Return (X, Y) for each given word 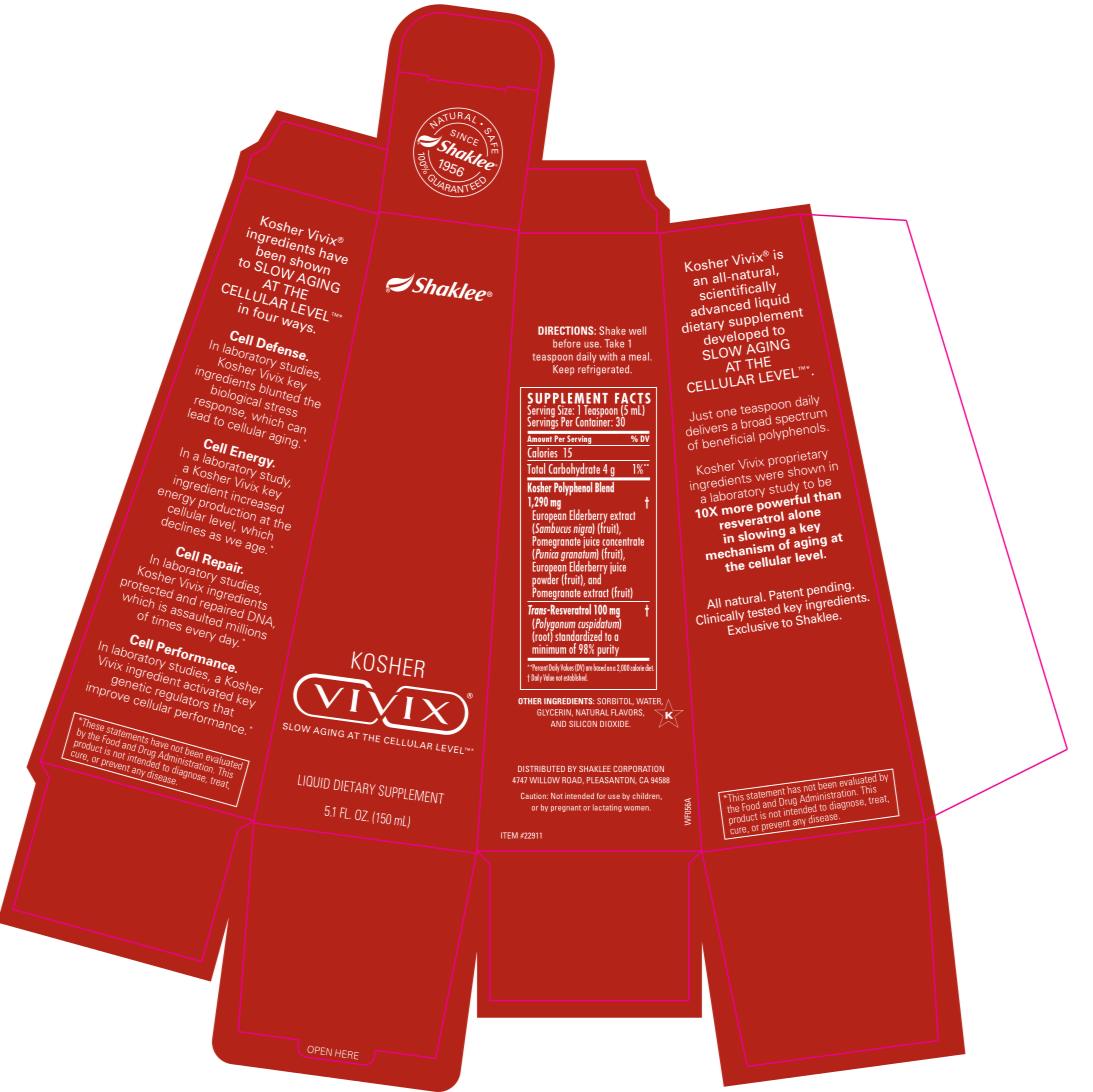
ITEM (509, 835)
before (567, 343)
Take (614, 343)
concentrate (623, 541)
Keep (563, 370)
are (589, 668)
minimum (549, 649)
